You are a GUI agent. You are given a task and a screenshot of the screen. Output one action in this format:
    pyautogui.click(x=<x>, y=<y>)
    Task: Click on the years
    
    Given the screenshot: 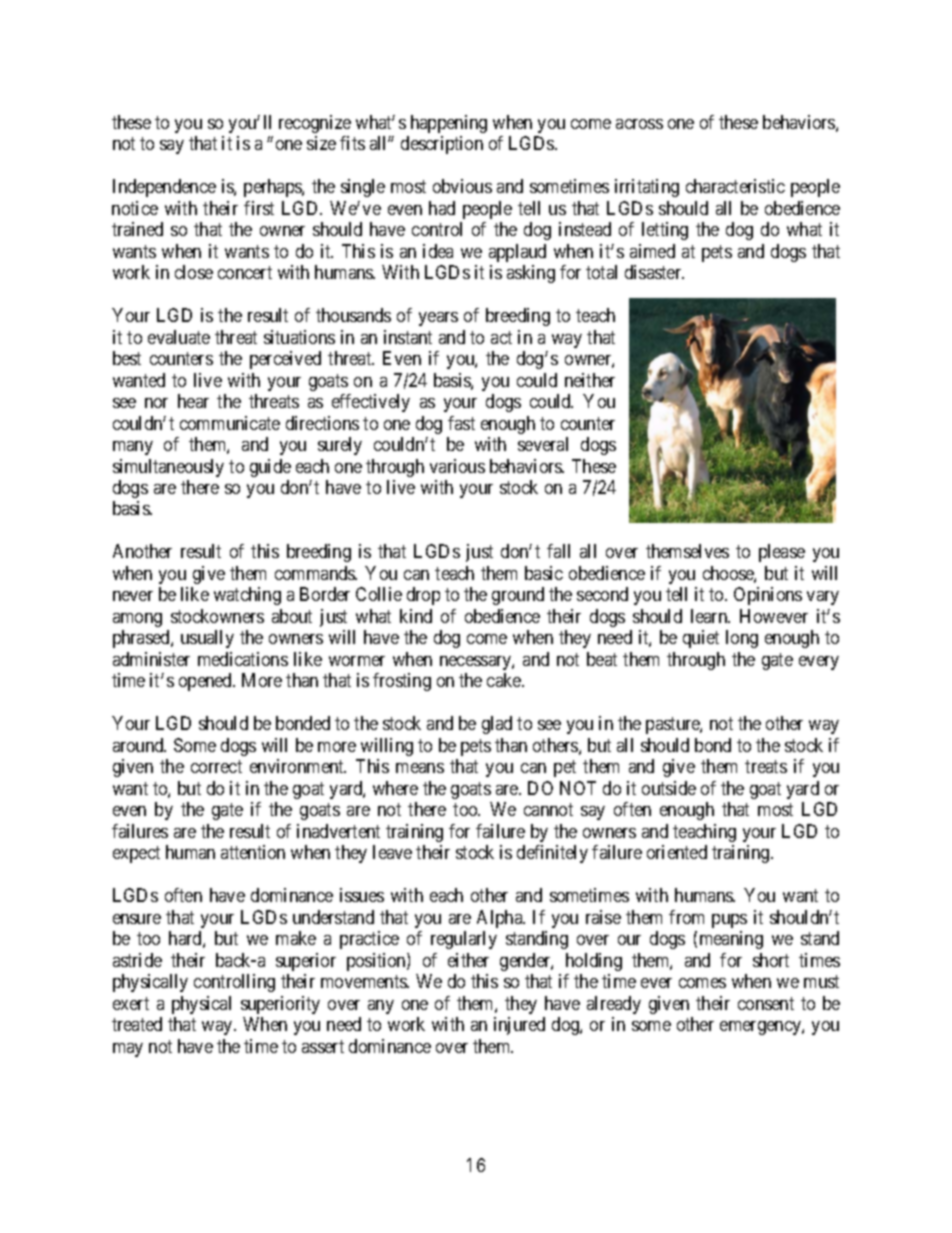 What is the action you would take?
    pyautogui.click(x=438, y=319)
